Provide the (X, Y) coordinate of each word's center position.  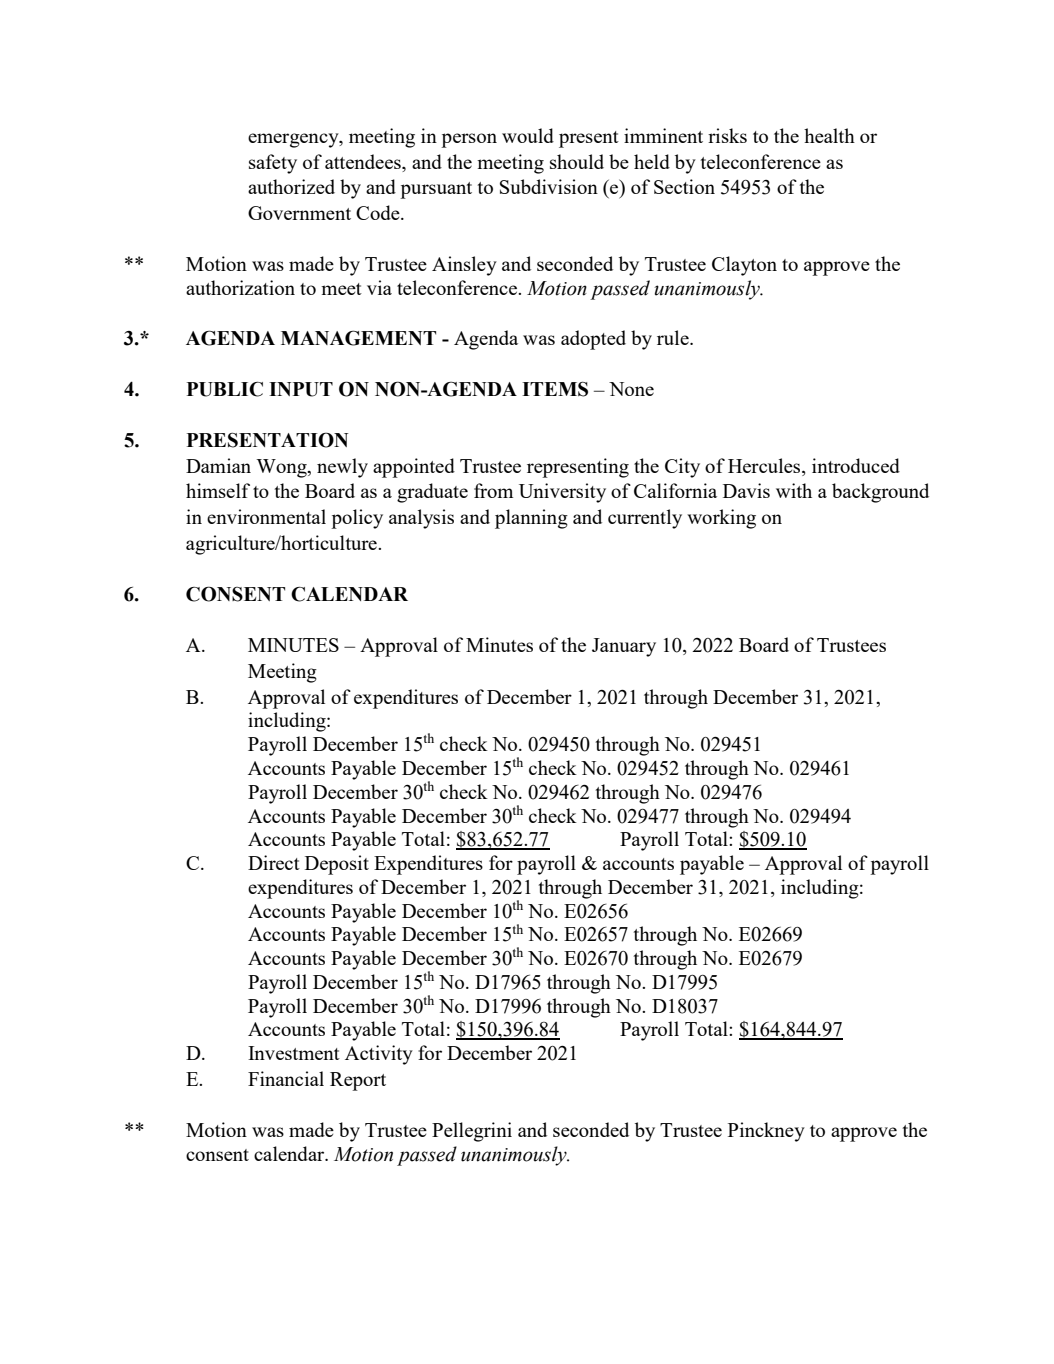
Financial (286, 1078)
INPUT (301, 389)
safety (273, 164)
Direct (274, 862)
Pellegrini (472, 1132)
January (624, 647)
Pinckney (766, 1132)
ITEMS (555, 389)
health (829, 135)
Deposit (337, 865)
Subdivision (549, 186)
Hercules (765, 467)
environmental (266, 516)
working (721, 519)
